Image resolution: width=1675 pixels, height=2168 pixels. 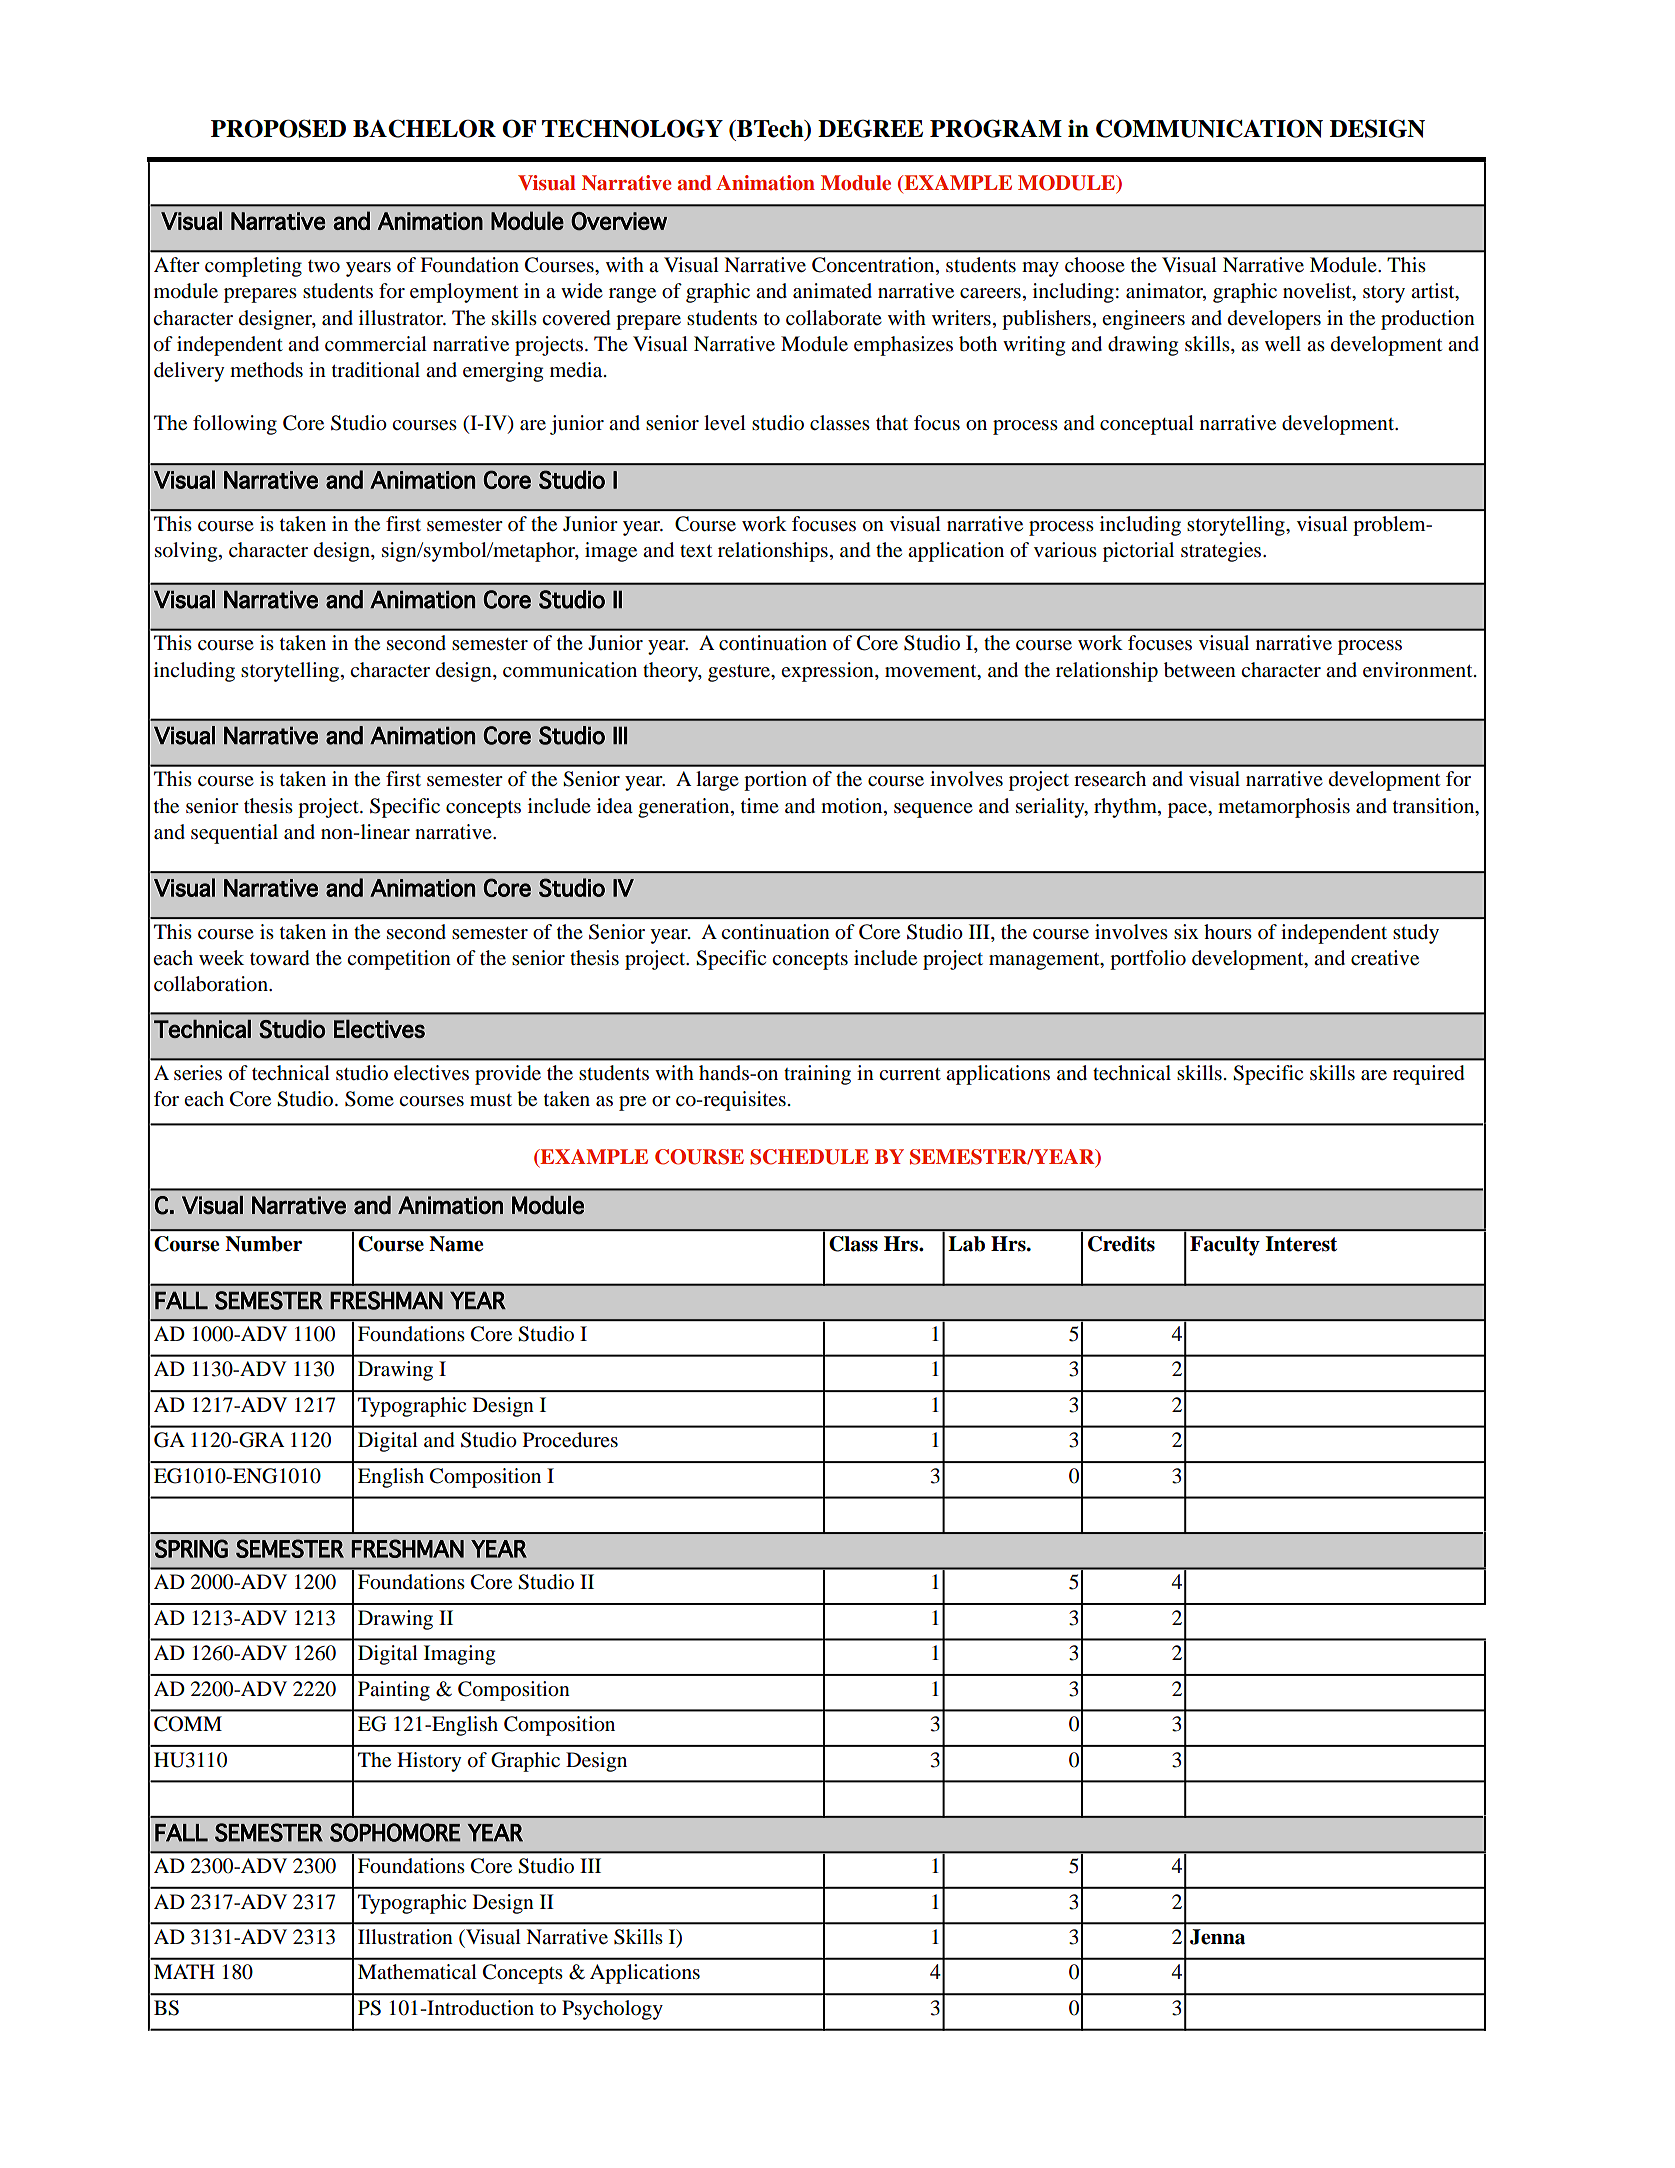 What do you see at coordinates (235, 425) in the screenshot?
I see `following` at bounding box center [235, 425].
